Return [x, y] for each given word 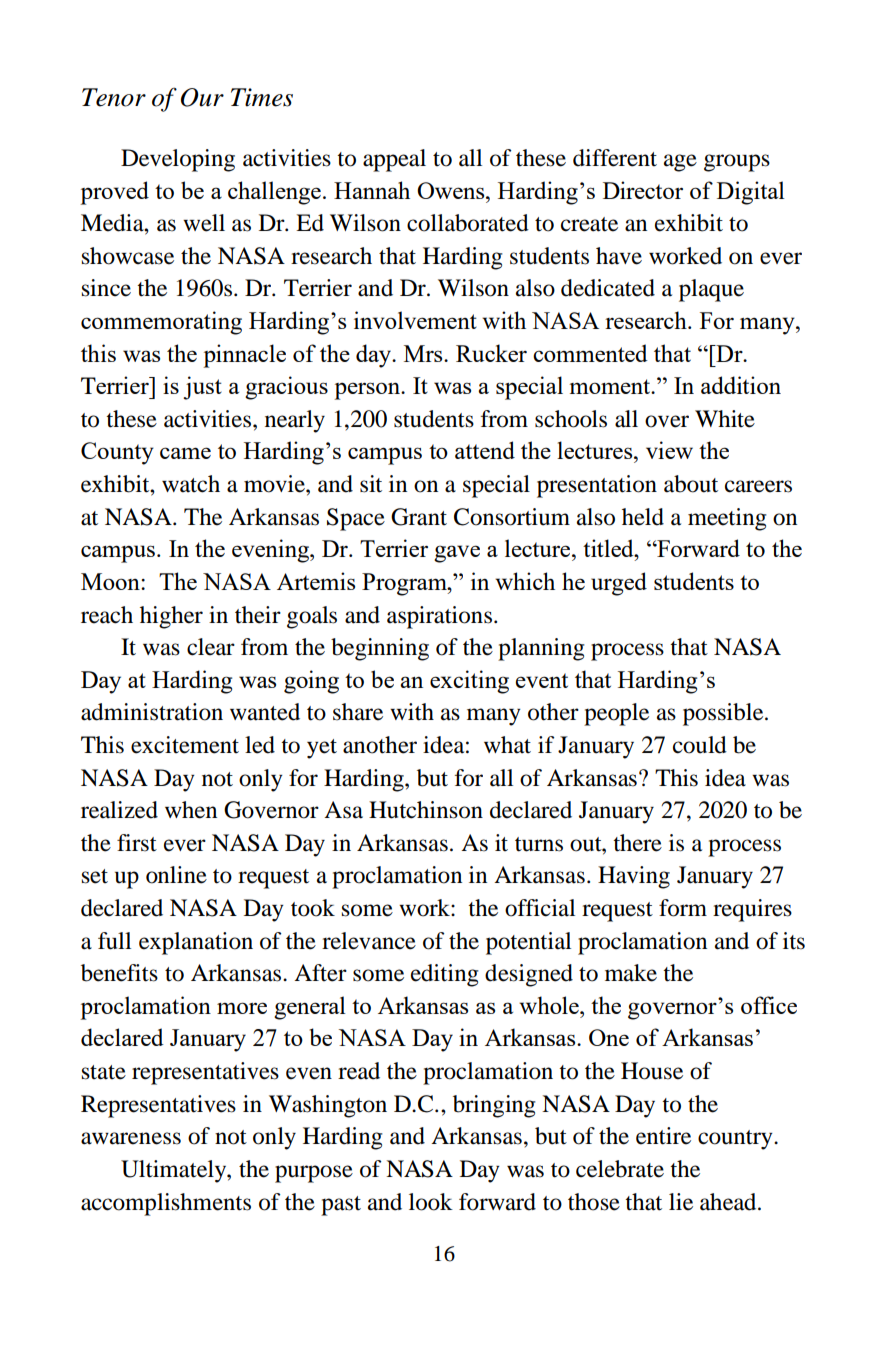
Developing [178, 160]
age [680, 163]
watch [191, 484]
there [637, 843]
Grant [419, 517]
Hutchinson [426, 810]
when [191, 810]
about [691, 484]
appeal [394, 160]
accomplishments [166, 1204]
